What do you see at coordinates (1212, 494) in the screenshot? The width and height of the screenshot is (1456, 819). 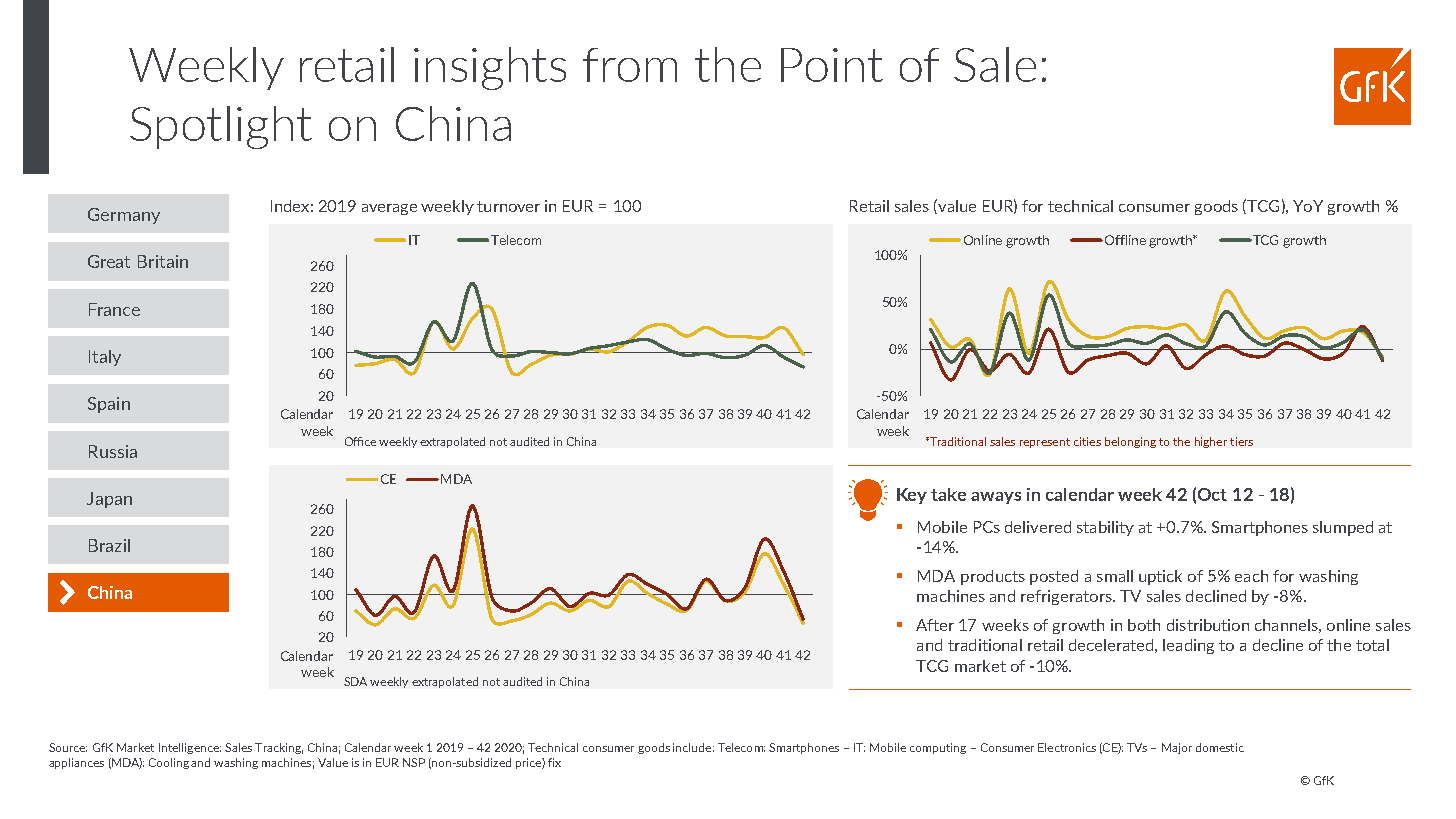 I see `Oct` at bounding box center [1212, 494].
